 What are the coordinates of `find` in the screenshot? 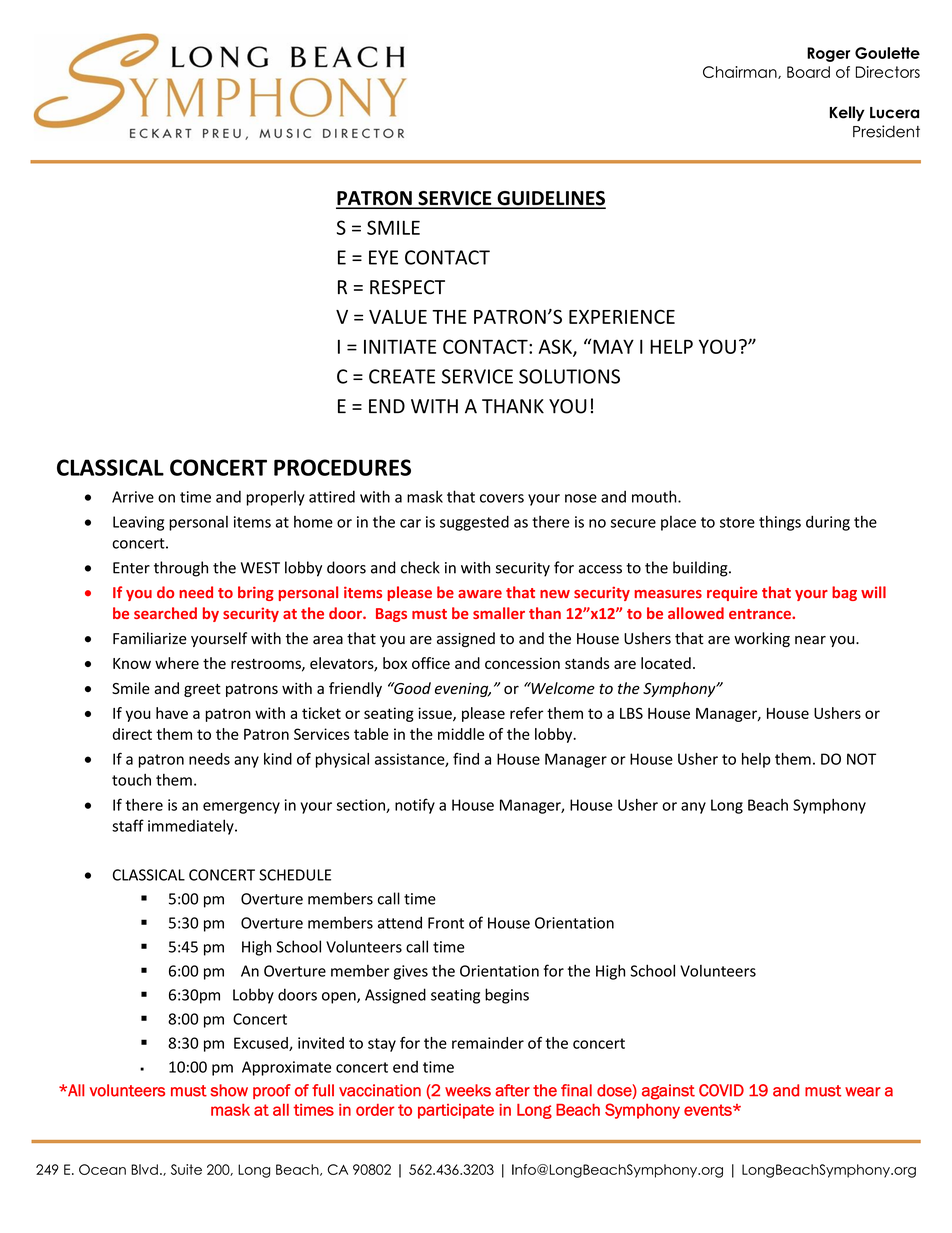 It's located at (466, 758).
